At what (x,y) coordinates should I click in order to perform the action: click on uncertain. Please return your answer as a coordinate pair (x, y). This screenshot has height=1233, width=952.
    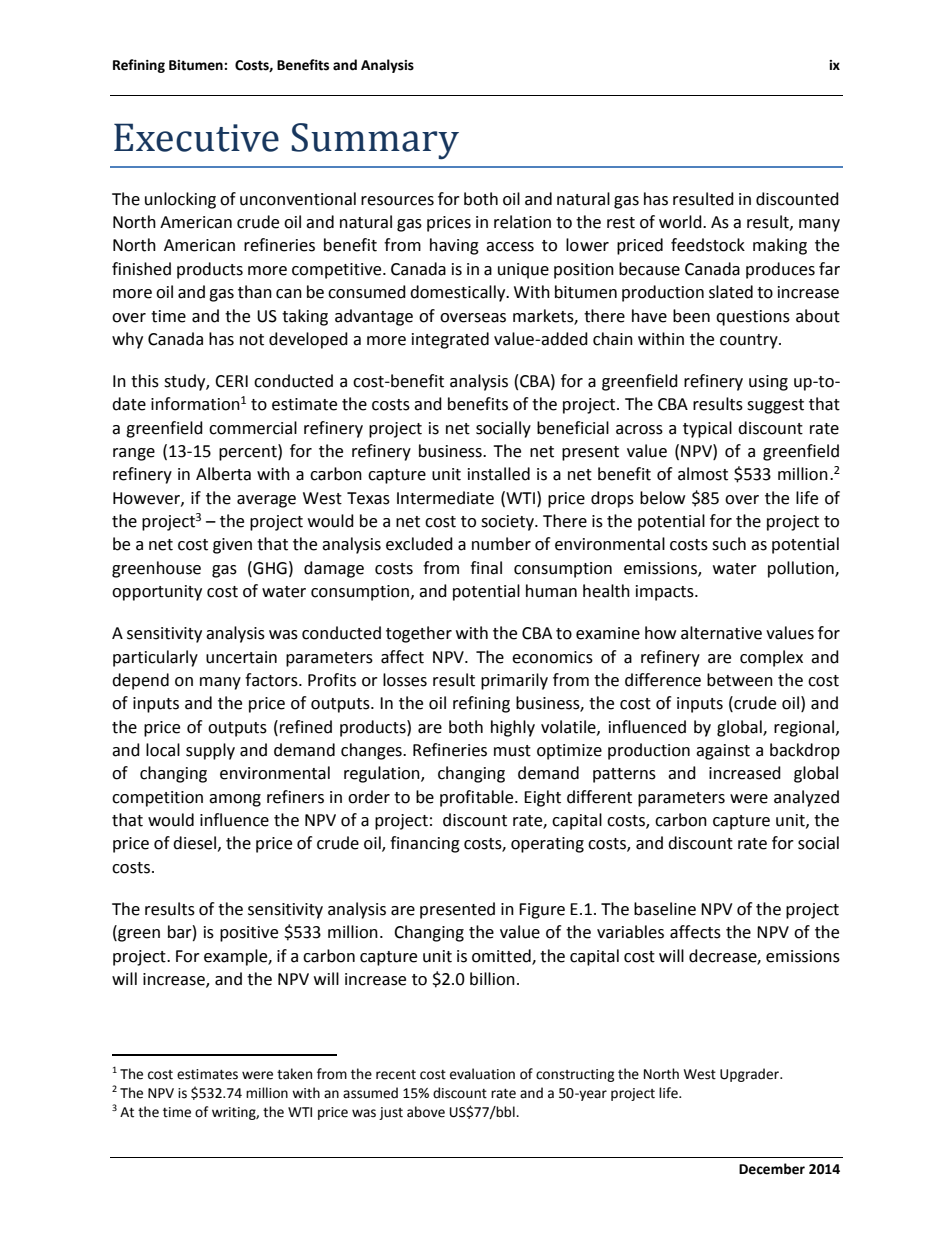
    Looking at the image, I should click on (241, 657).
